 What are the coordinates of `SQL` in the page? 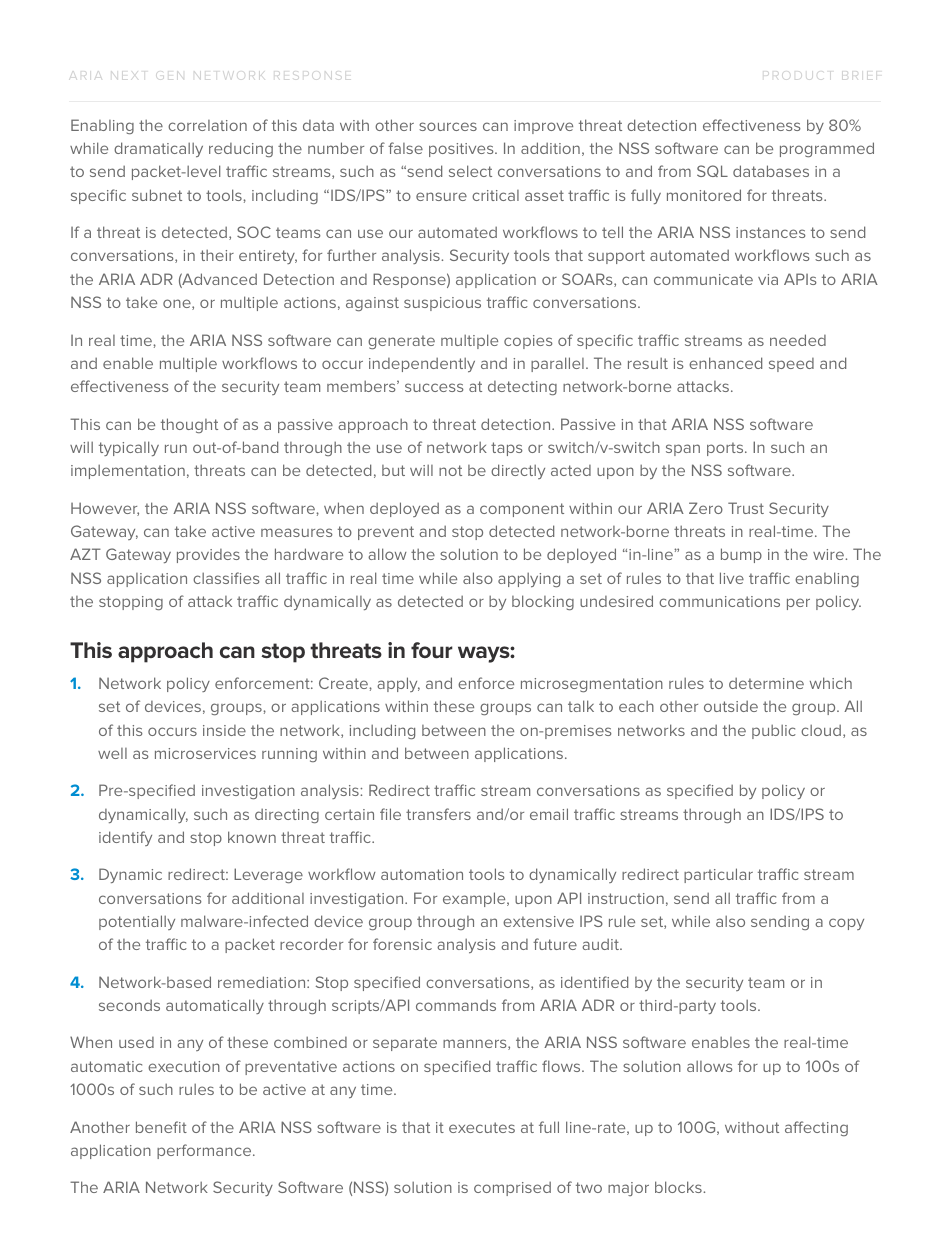 It's located at (712, 171).
